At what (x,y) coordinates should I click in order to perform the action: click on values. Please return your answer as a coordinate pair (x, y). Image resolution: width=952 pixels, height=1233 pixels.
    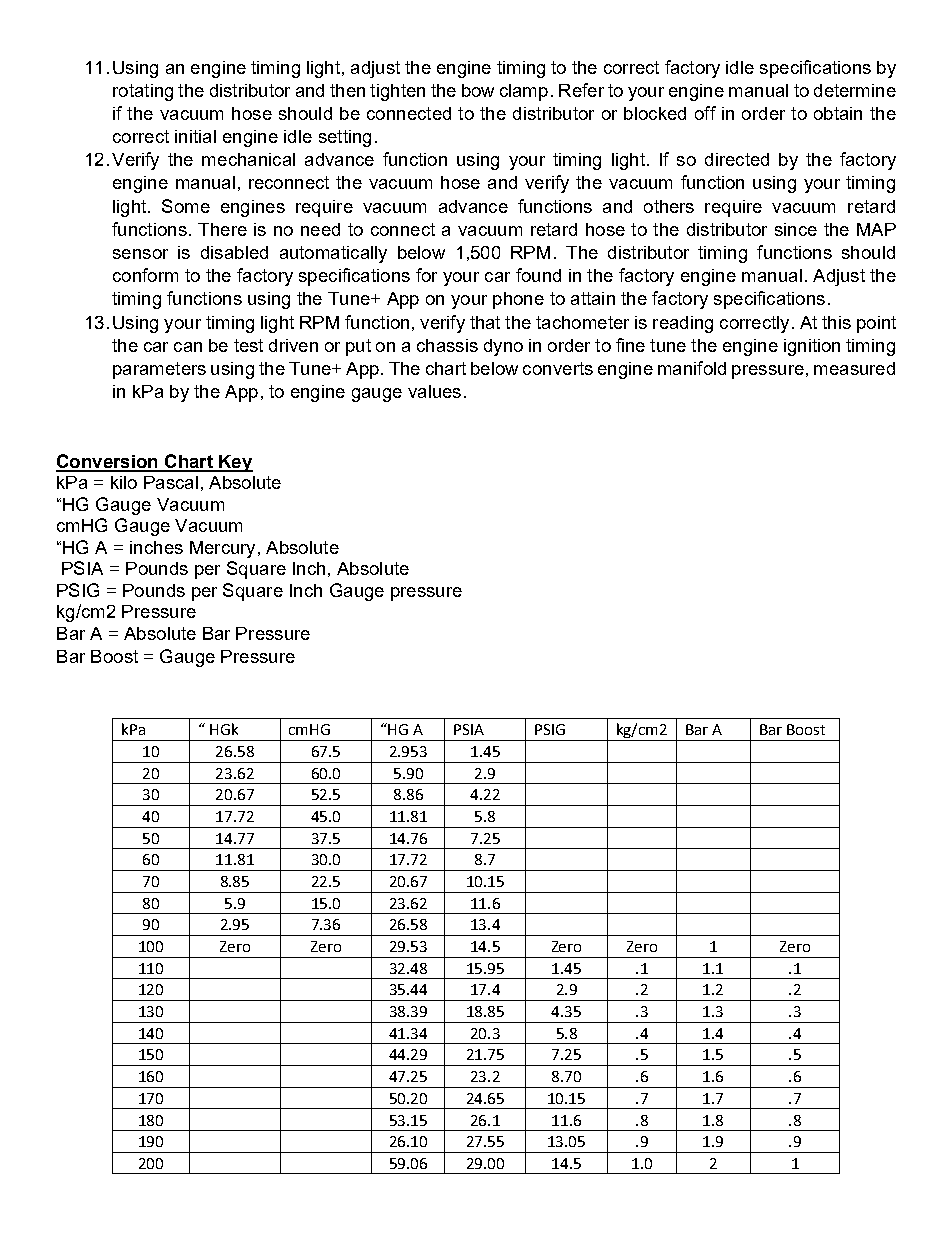
    Looking at the image, I should click on (434, 391).
